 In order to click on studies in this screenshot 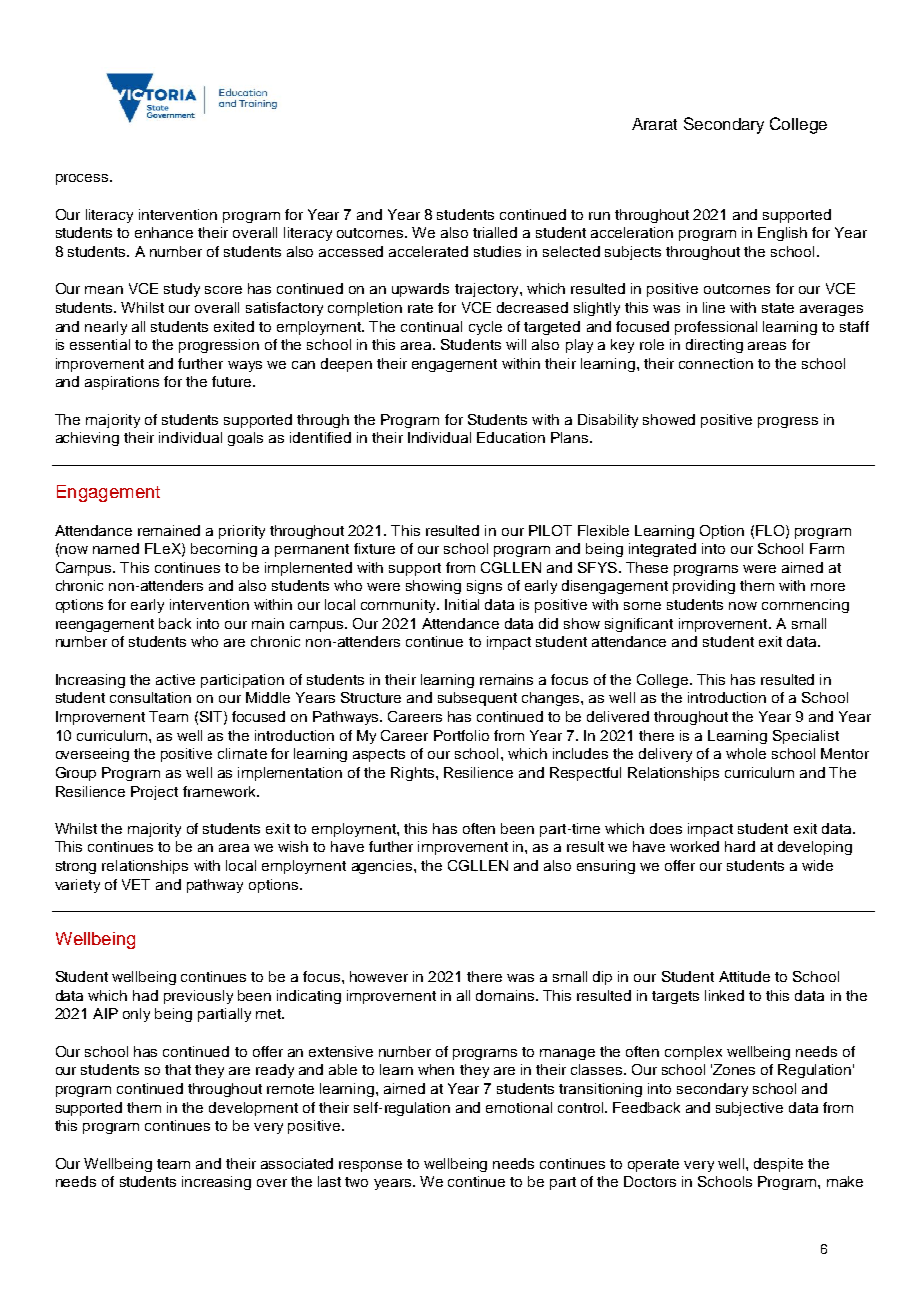, I will do `click(497, 251)`.
